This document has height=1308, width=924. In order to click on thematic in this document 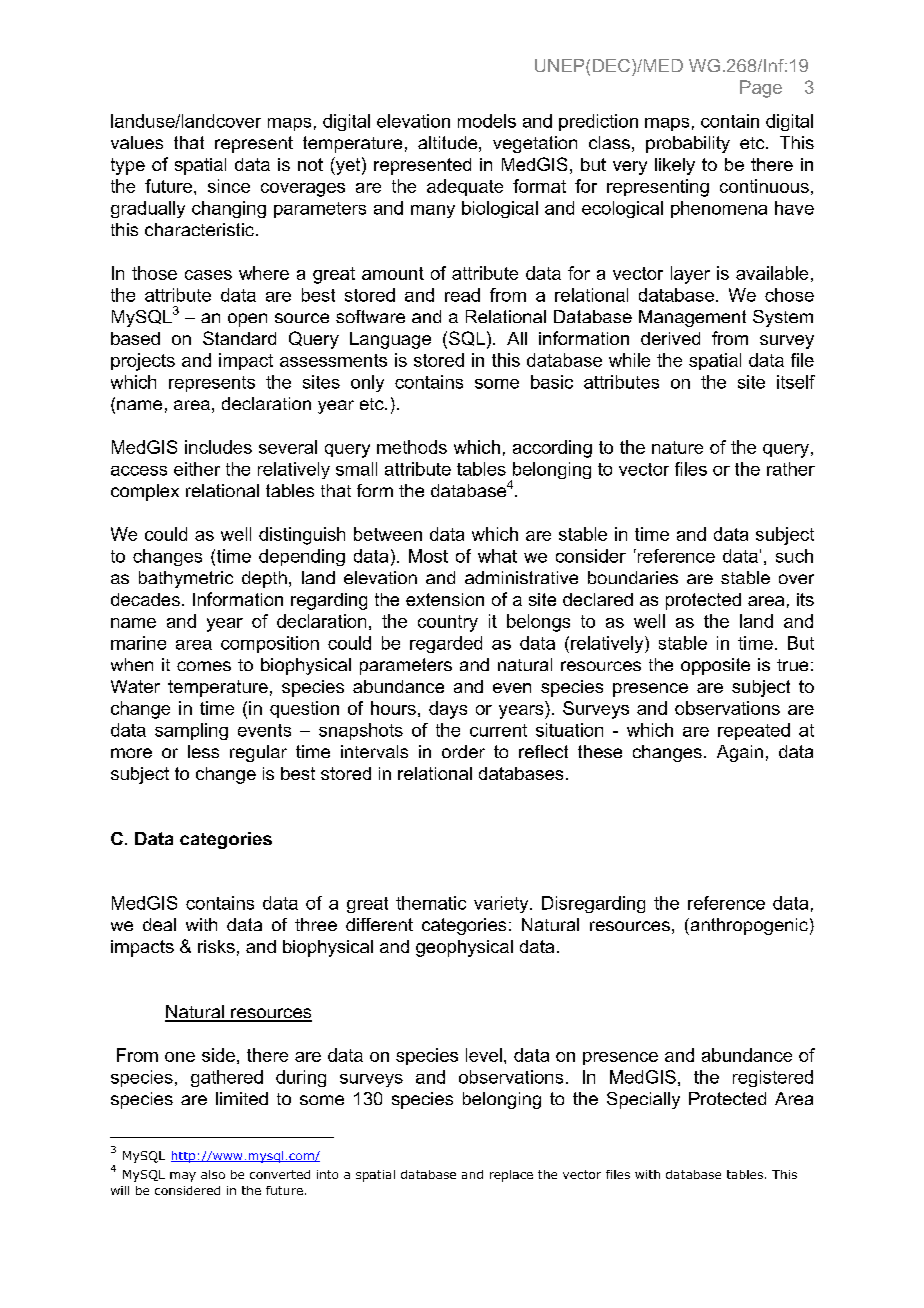, I will do `click(431, 903)`.
